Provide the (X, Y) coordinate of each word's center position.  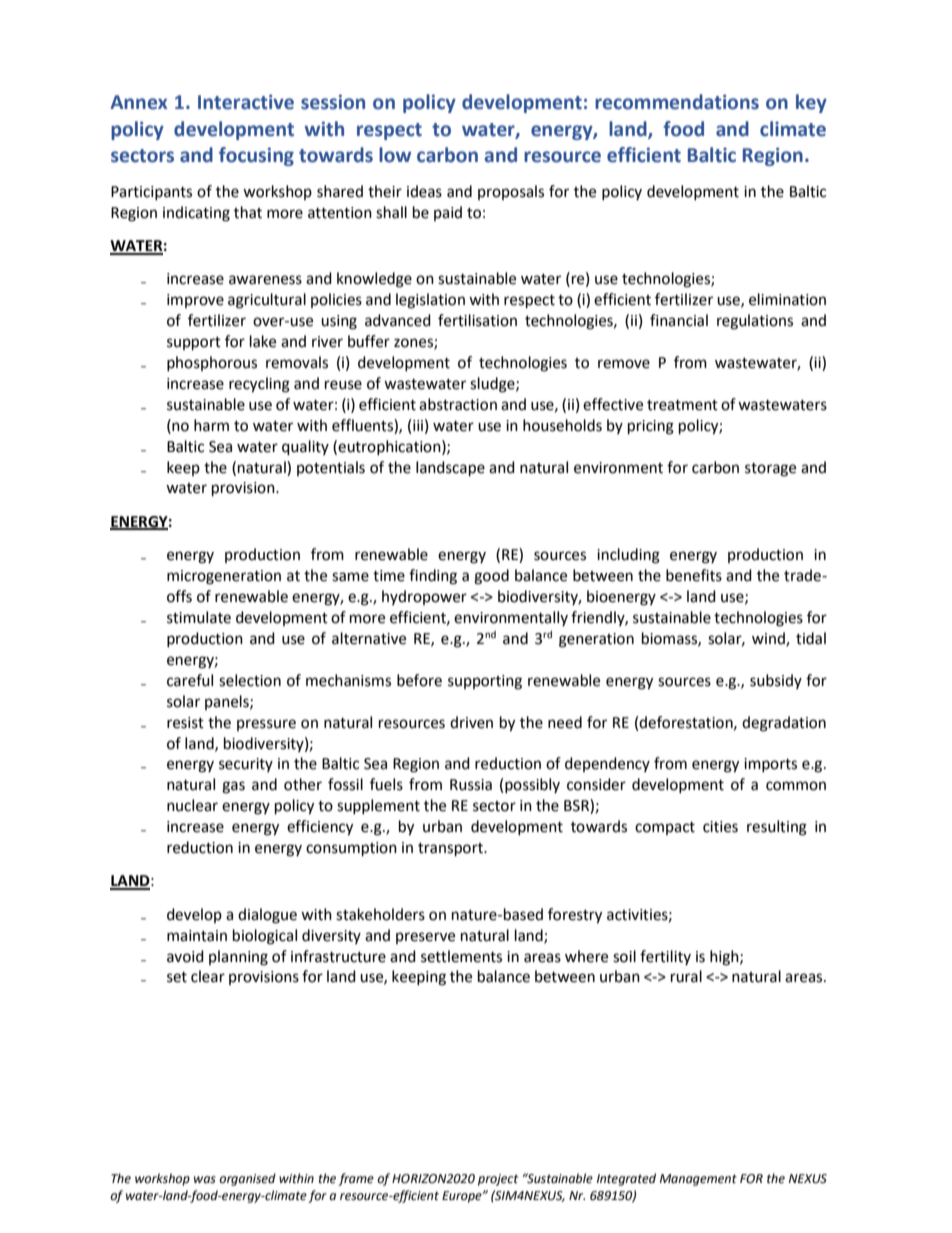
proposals (511, 192)
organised (247, 1179)
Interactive (246, 102)
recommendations (677, 102)
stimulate (199, 617)
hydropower (424, 597)
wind (769, 639)
